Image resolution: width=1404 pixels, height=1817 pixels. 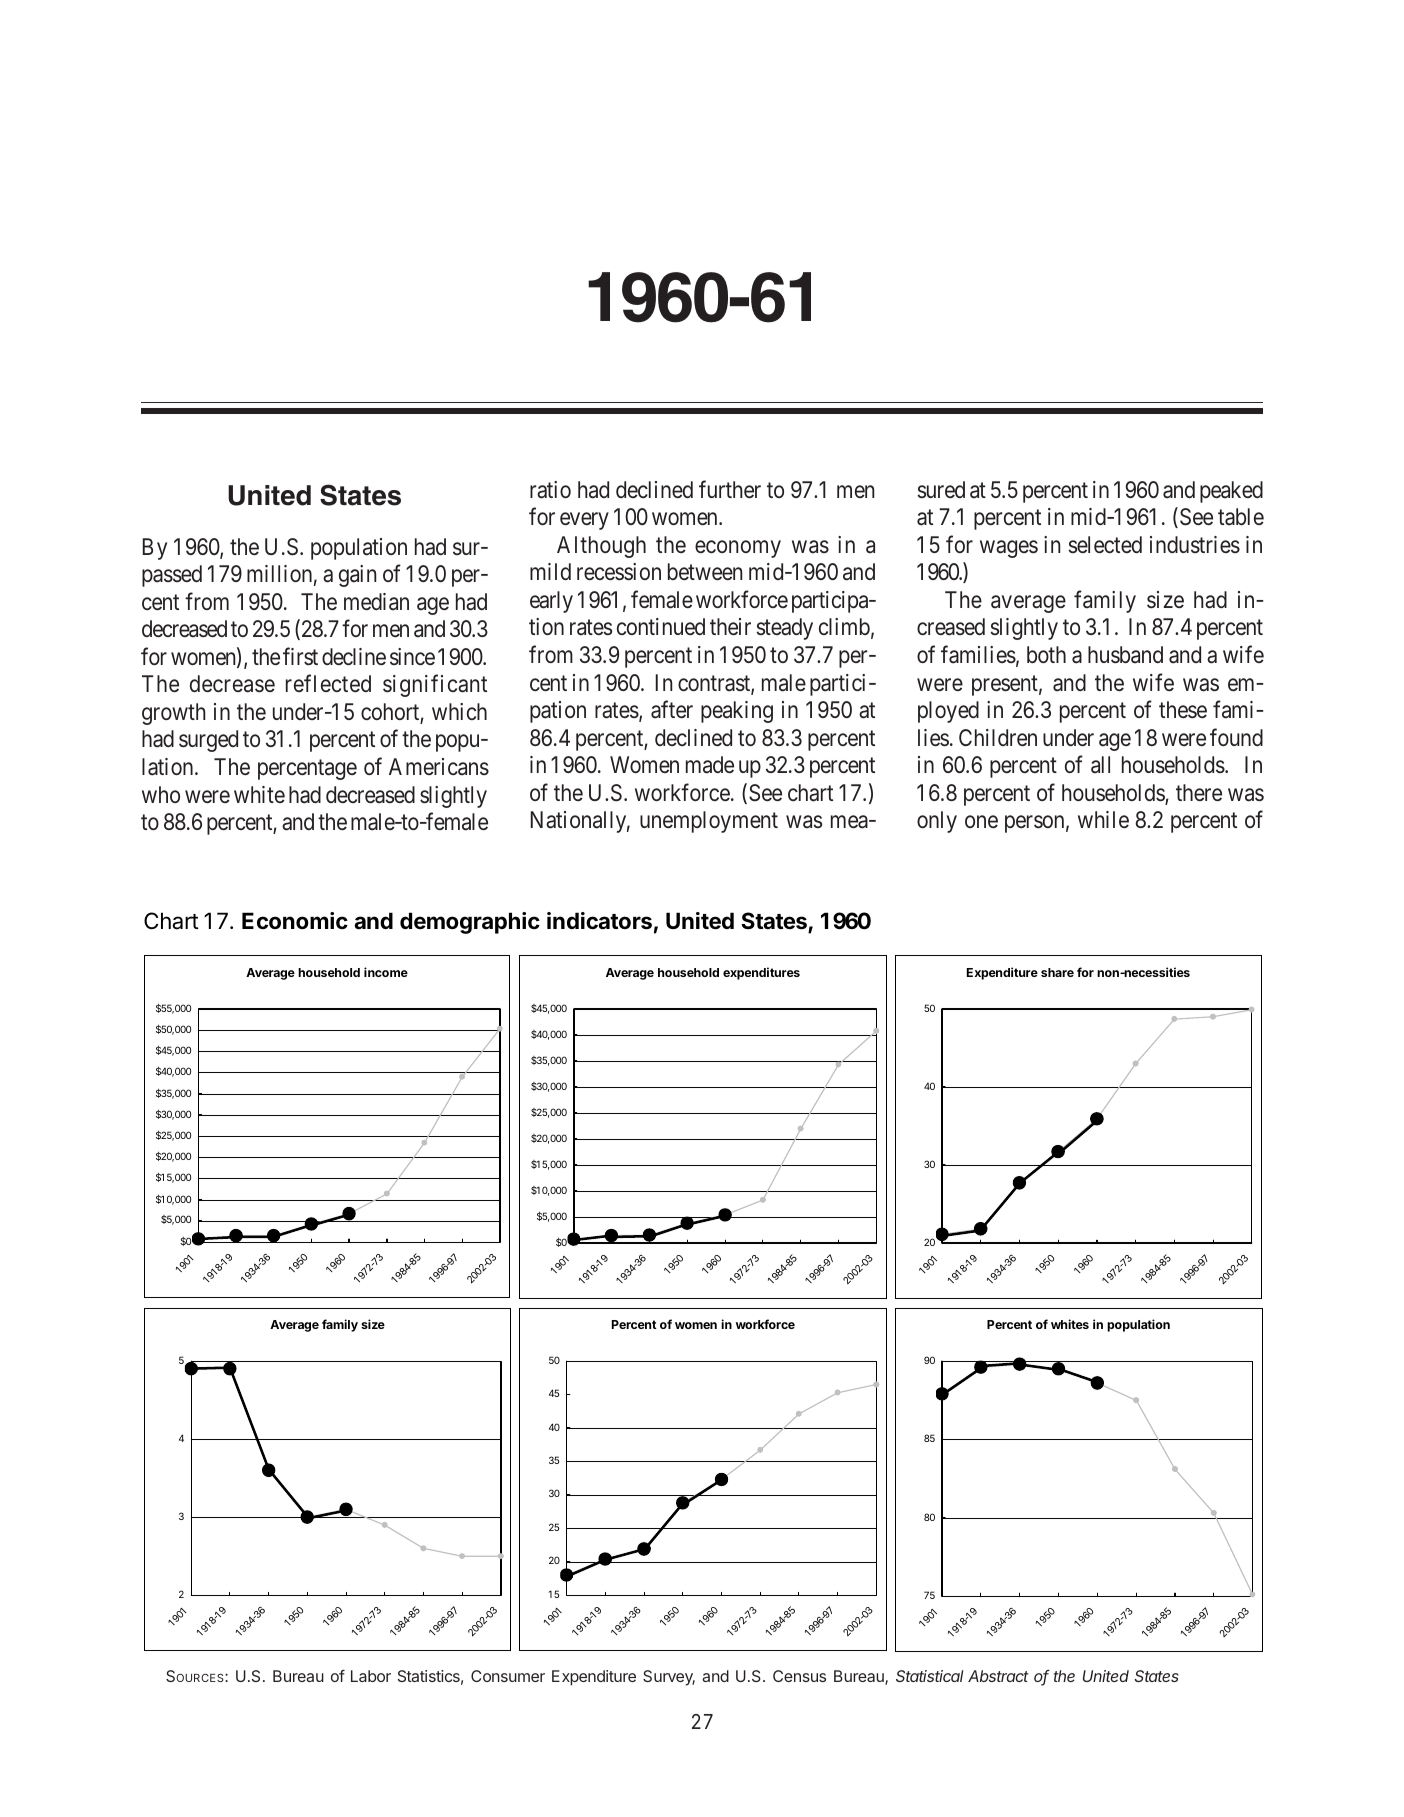 I want to click on Labor, so click(x=371, y=1676).
